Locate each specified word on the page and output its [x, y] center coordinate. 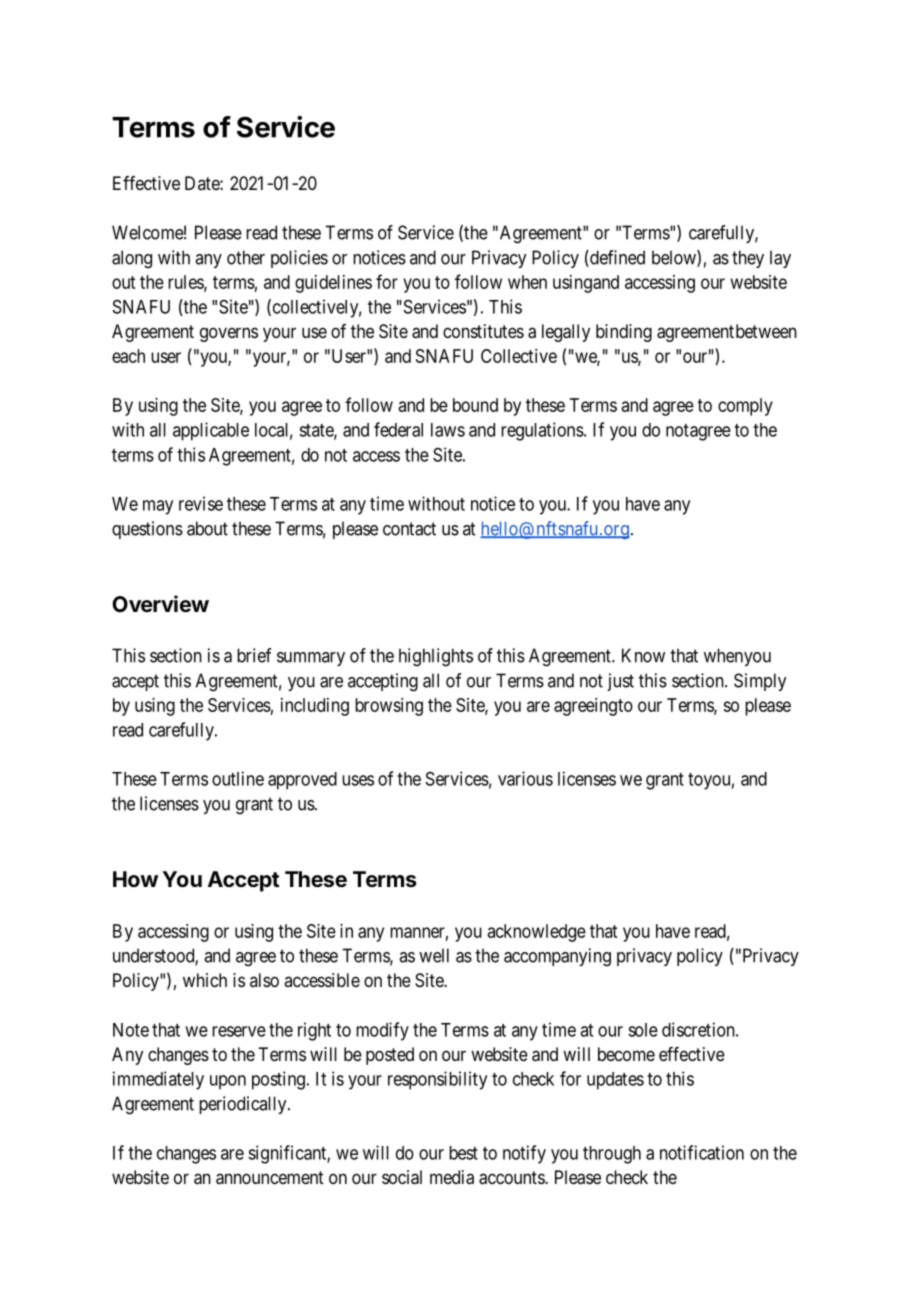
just [620, 682]
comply [745, 407]
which [205, 980]
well [434, 955]
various [525, 778]
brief [254, 655]
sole [643, 1030]
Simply [760, 682]
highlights [436, 657]
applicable [211, 431]
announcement [270, 1177]
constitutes [483, 331]
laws [448, 430]
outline [238, 778]
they [748, 259]
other [246, 257]
